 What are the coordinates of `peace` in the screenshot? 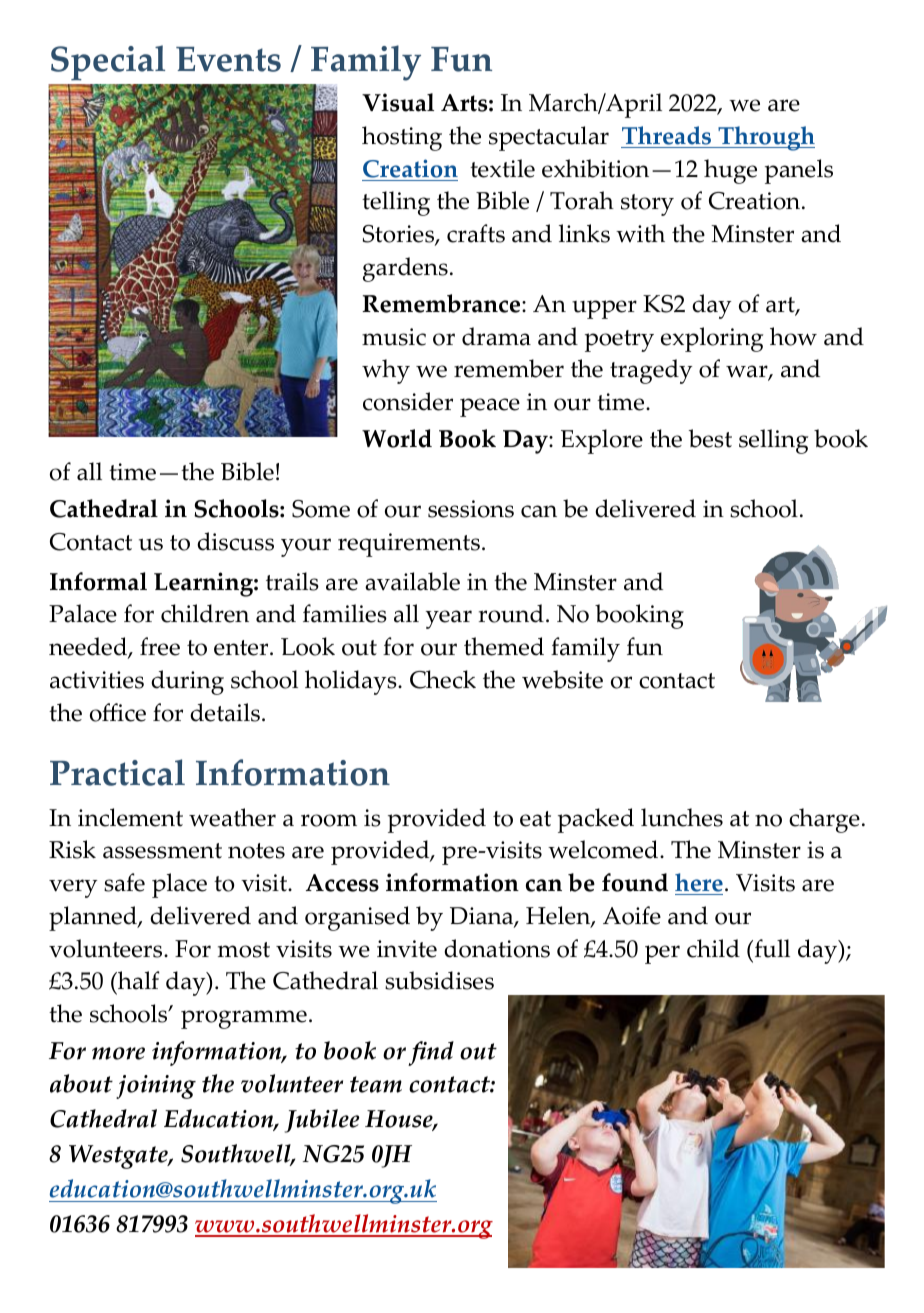 It's located at (490, 407).
